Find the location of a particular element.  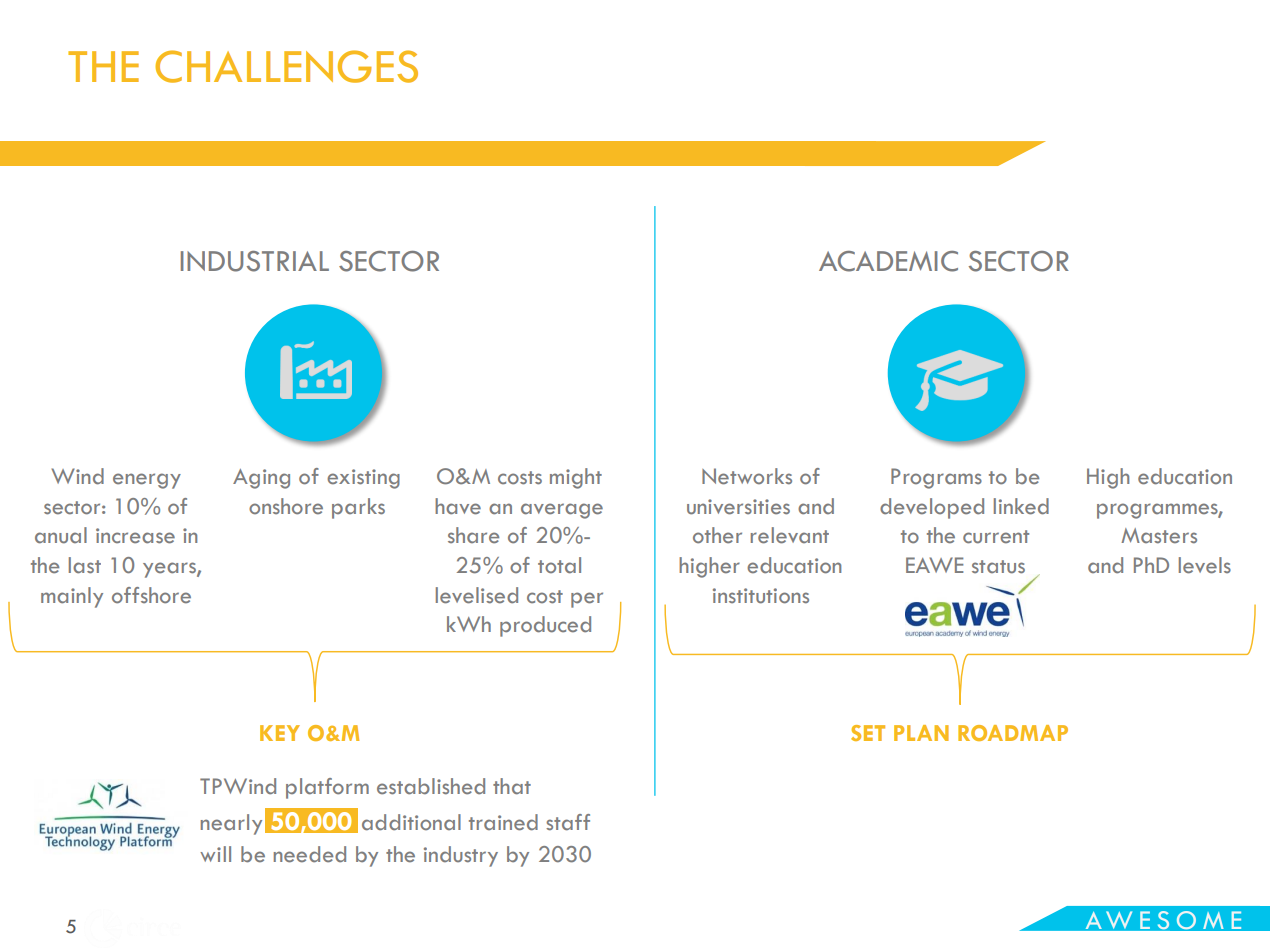

might is located at coordinates (576, 478).
